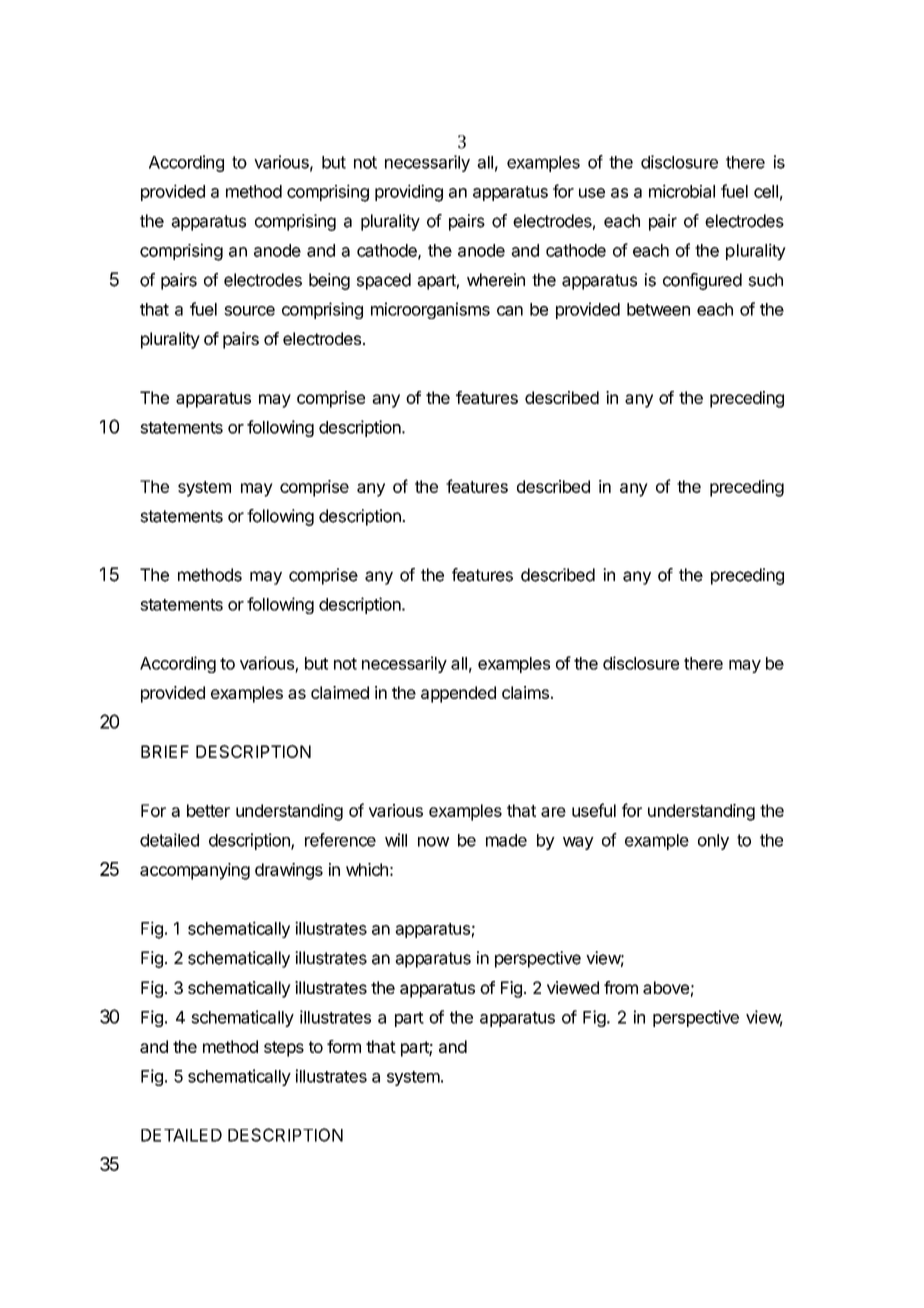  Describe the element at coordinates (682, 191) in the image. I see `microbial` at that location.
